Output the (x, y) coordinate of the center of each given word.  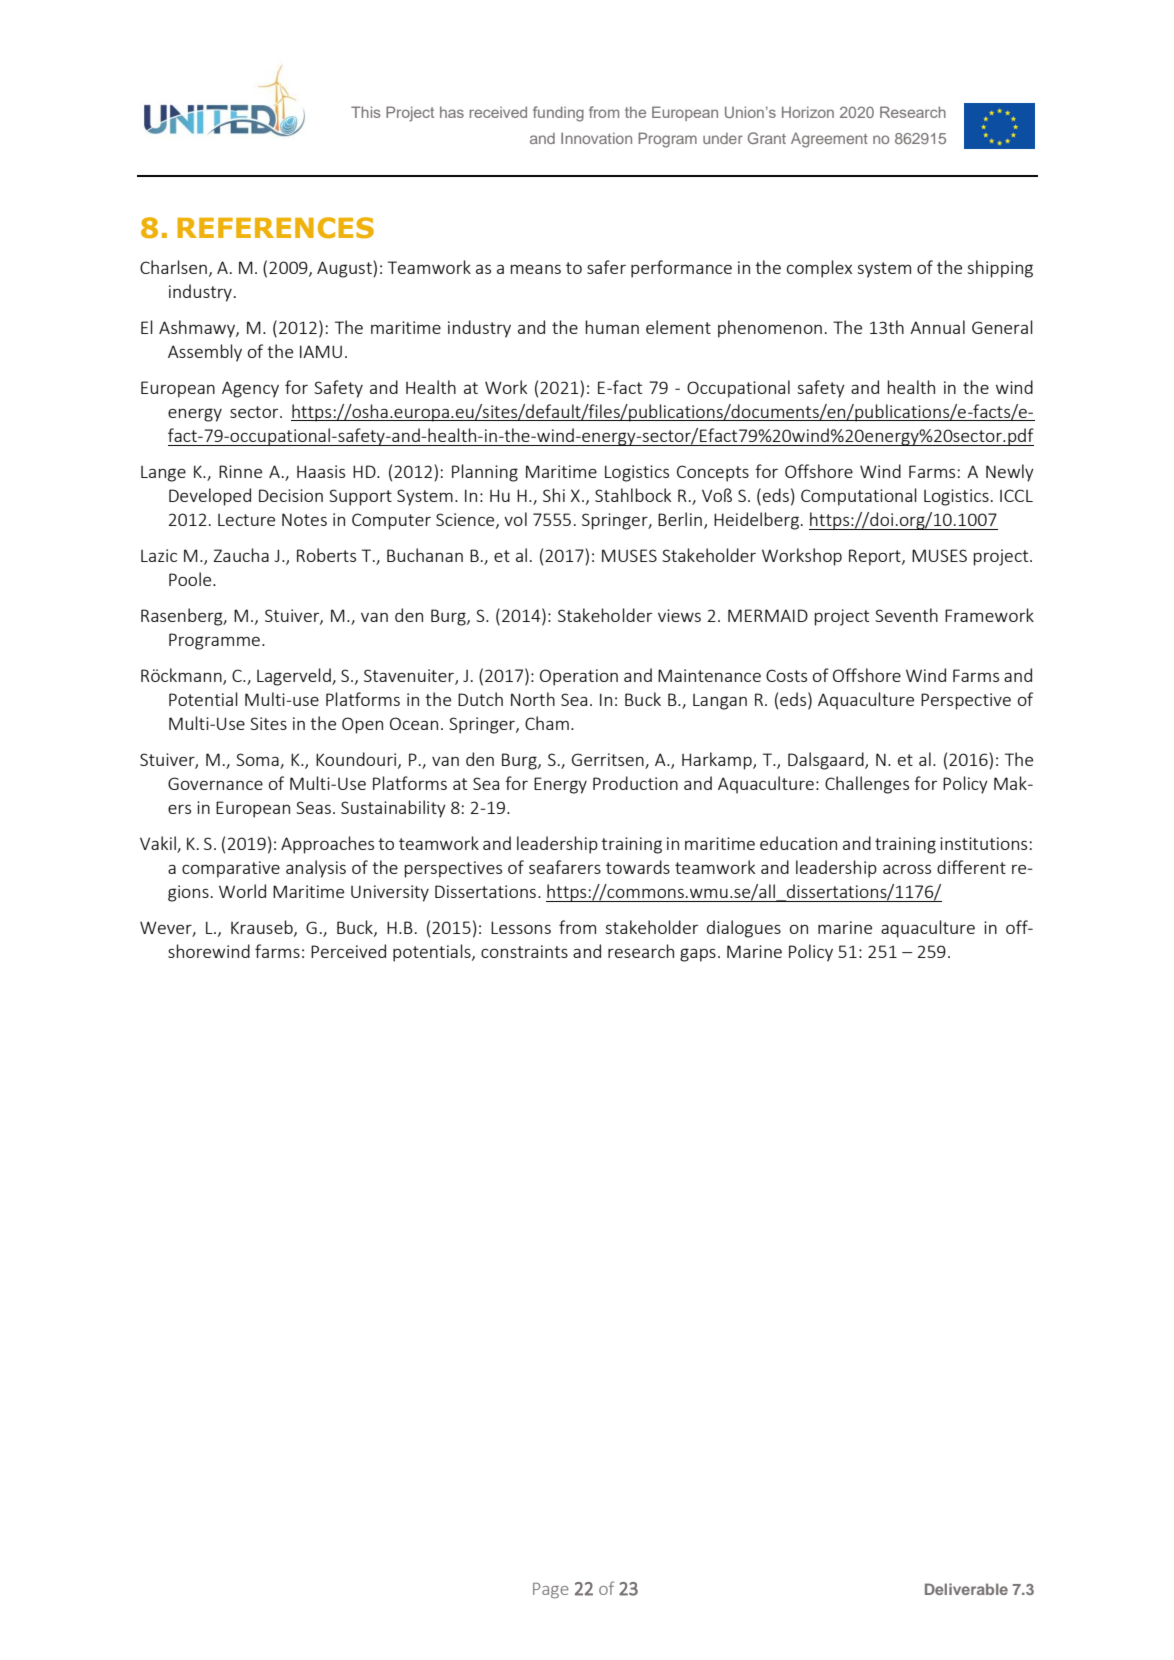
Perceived (348, 951)
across (907, 869)
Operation (579, 677)
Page (551, 1591)
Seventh (906, 615)
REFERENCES (275, 228)
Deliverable (966, 1589)
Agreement (829, 140)
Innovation (596, 138)
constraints (524, 951)
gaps (698, 955)
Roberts (326, 555)
